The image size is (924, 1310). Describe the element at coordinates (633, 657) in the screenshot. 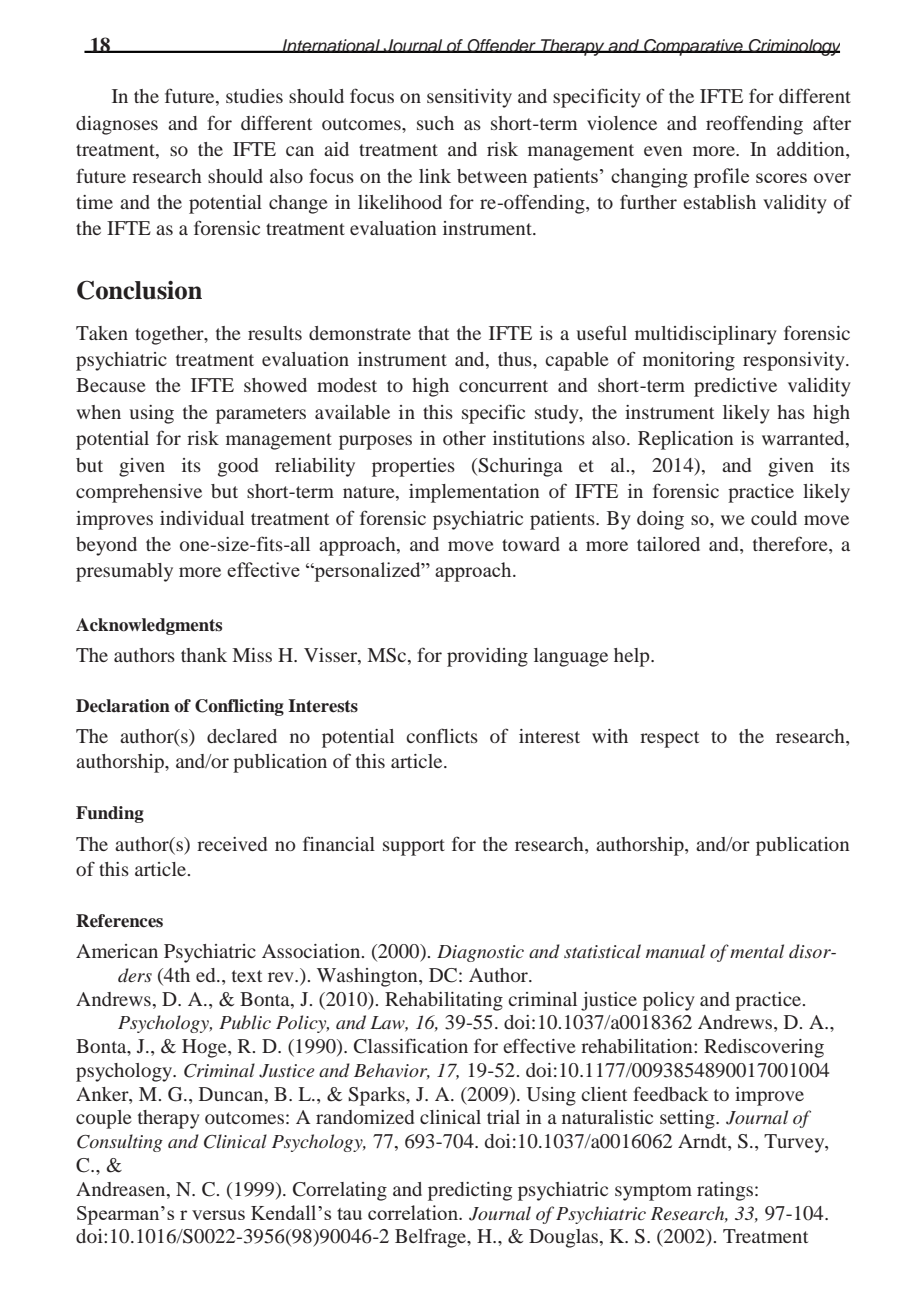

I see `help` at that location.
